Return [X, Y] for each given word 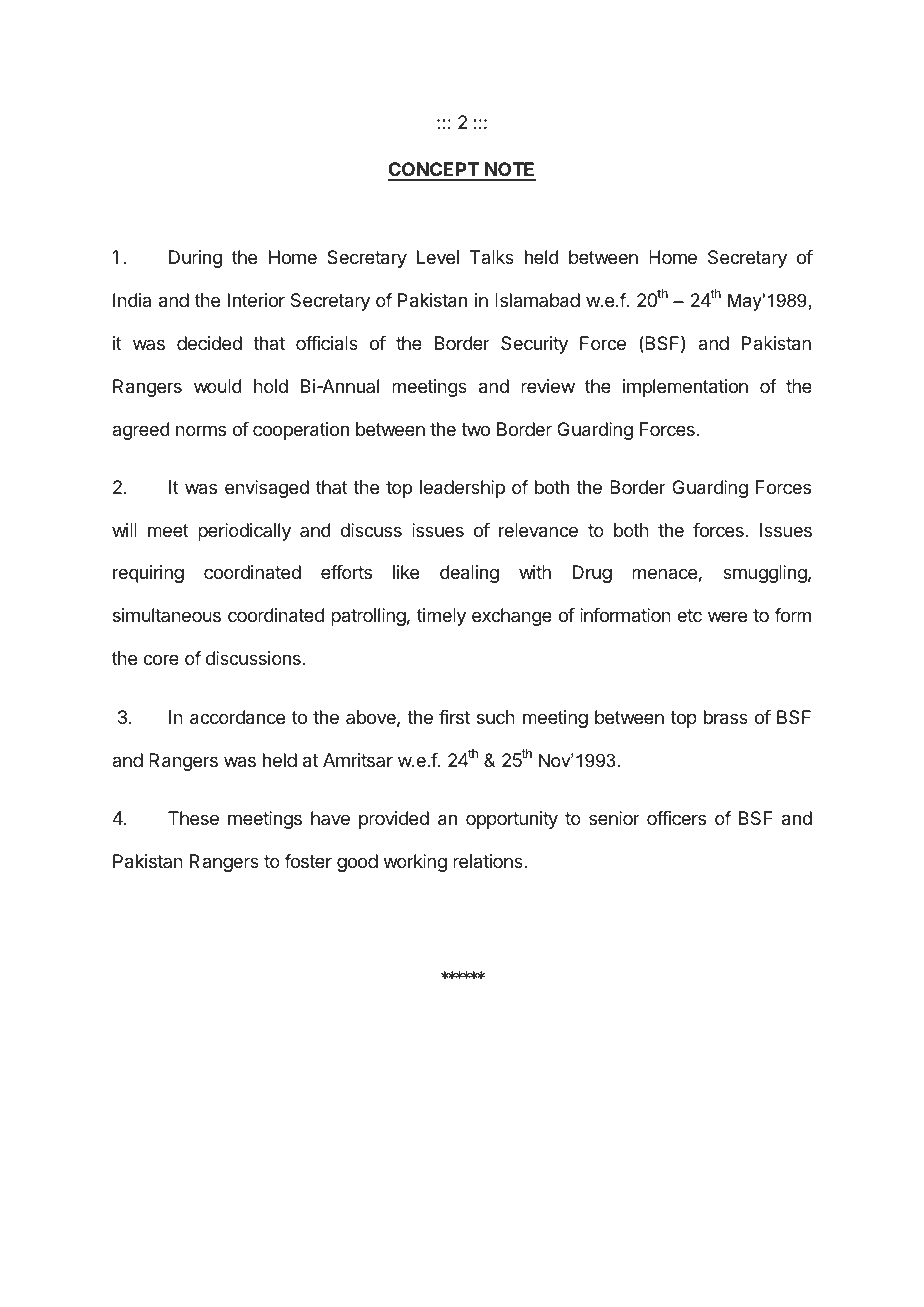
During [195, 259]
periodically [244, 532]
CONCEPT [434, 171]
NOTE [509, 171]
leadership [462, 489]
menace [664, 573]
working [415, 863]
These [193, 818]
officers [676, 818]
